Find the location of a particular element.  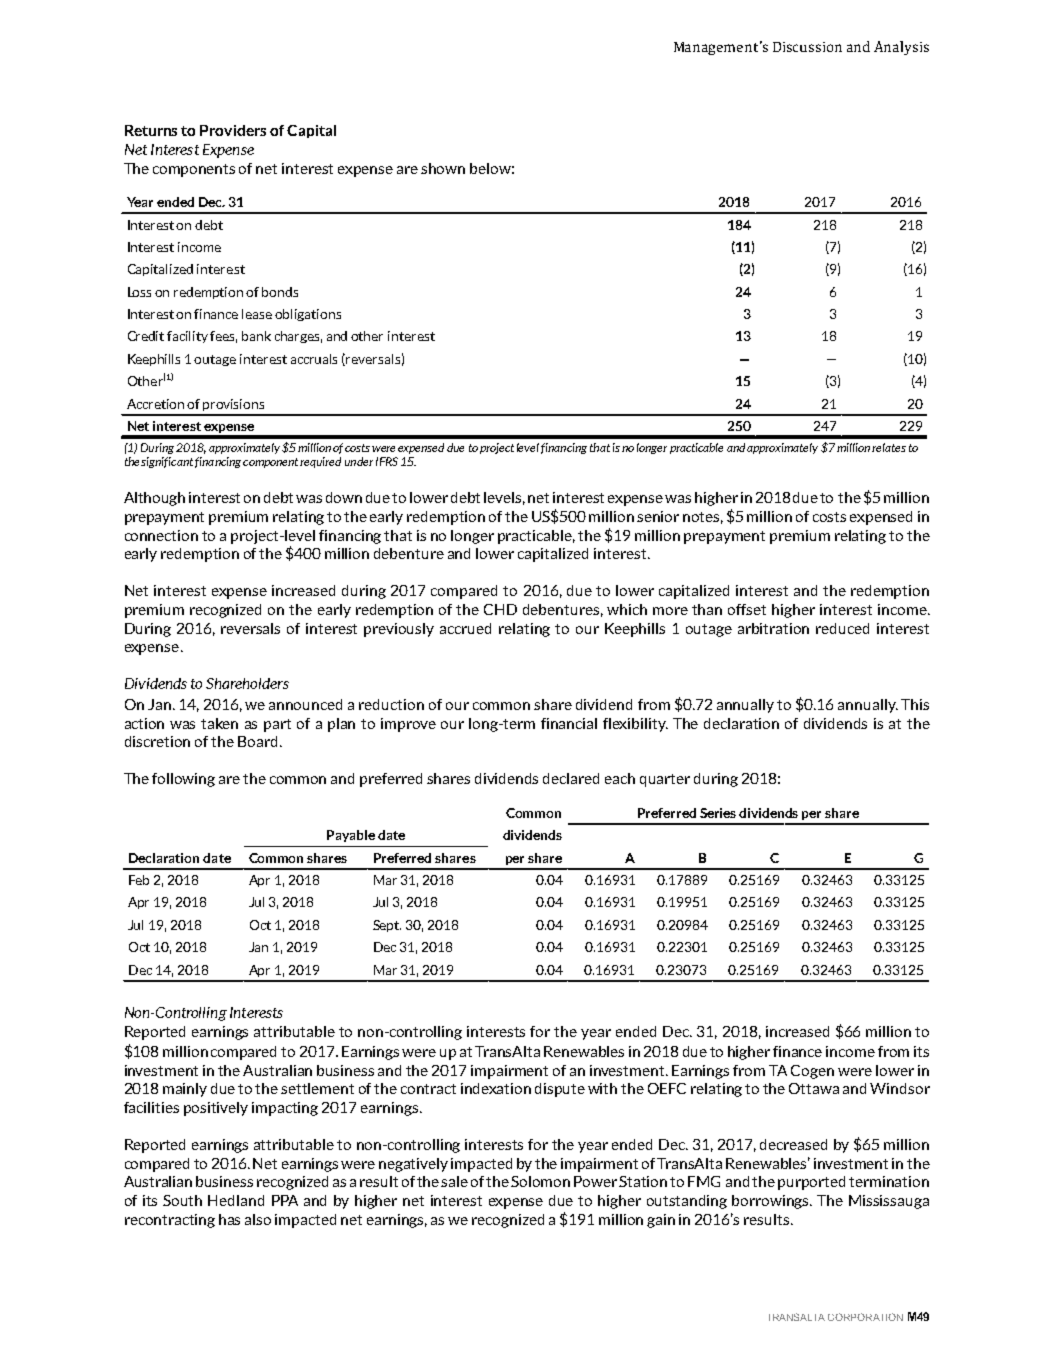

Providers is located at coordinates (233, 130).
